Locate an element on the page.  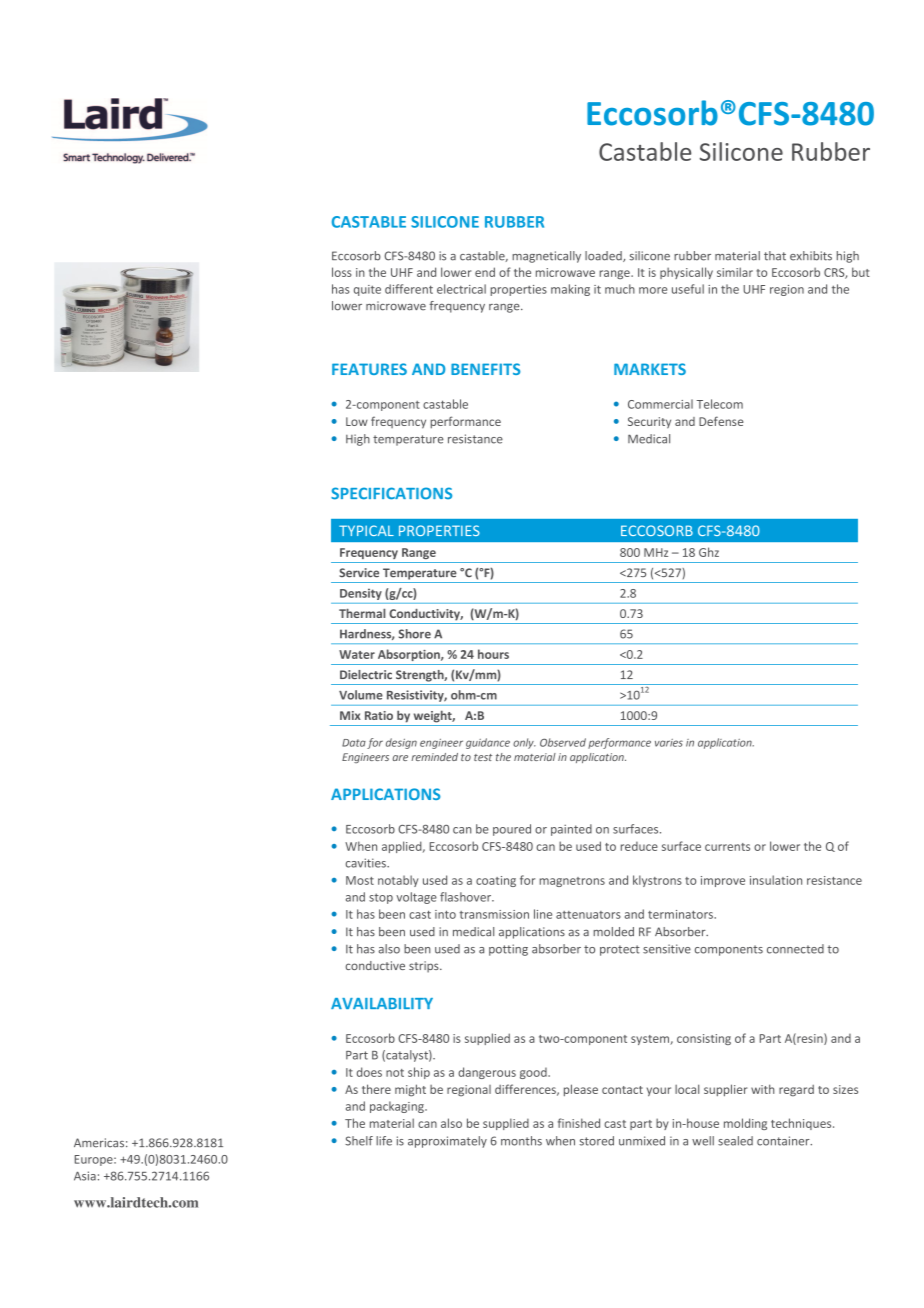
guidance is located at coordinates (488, 743).
